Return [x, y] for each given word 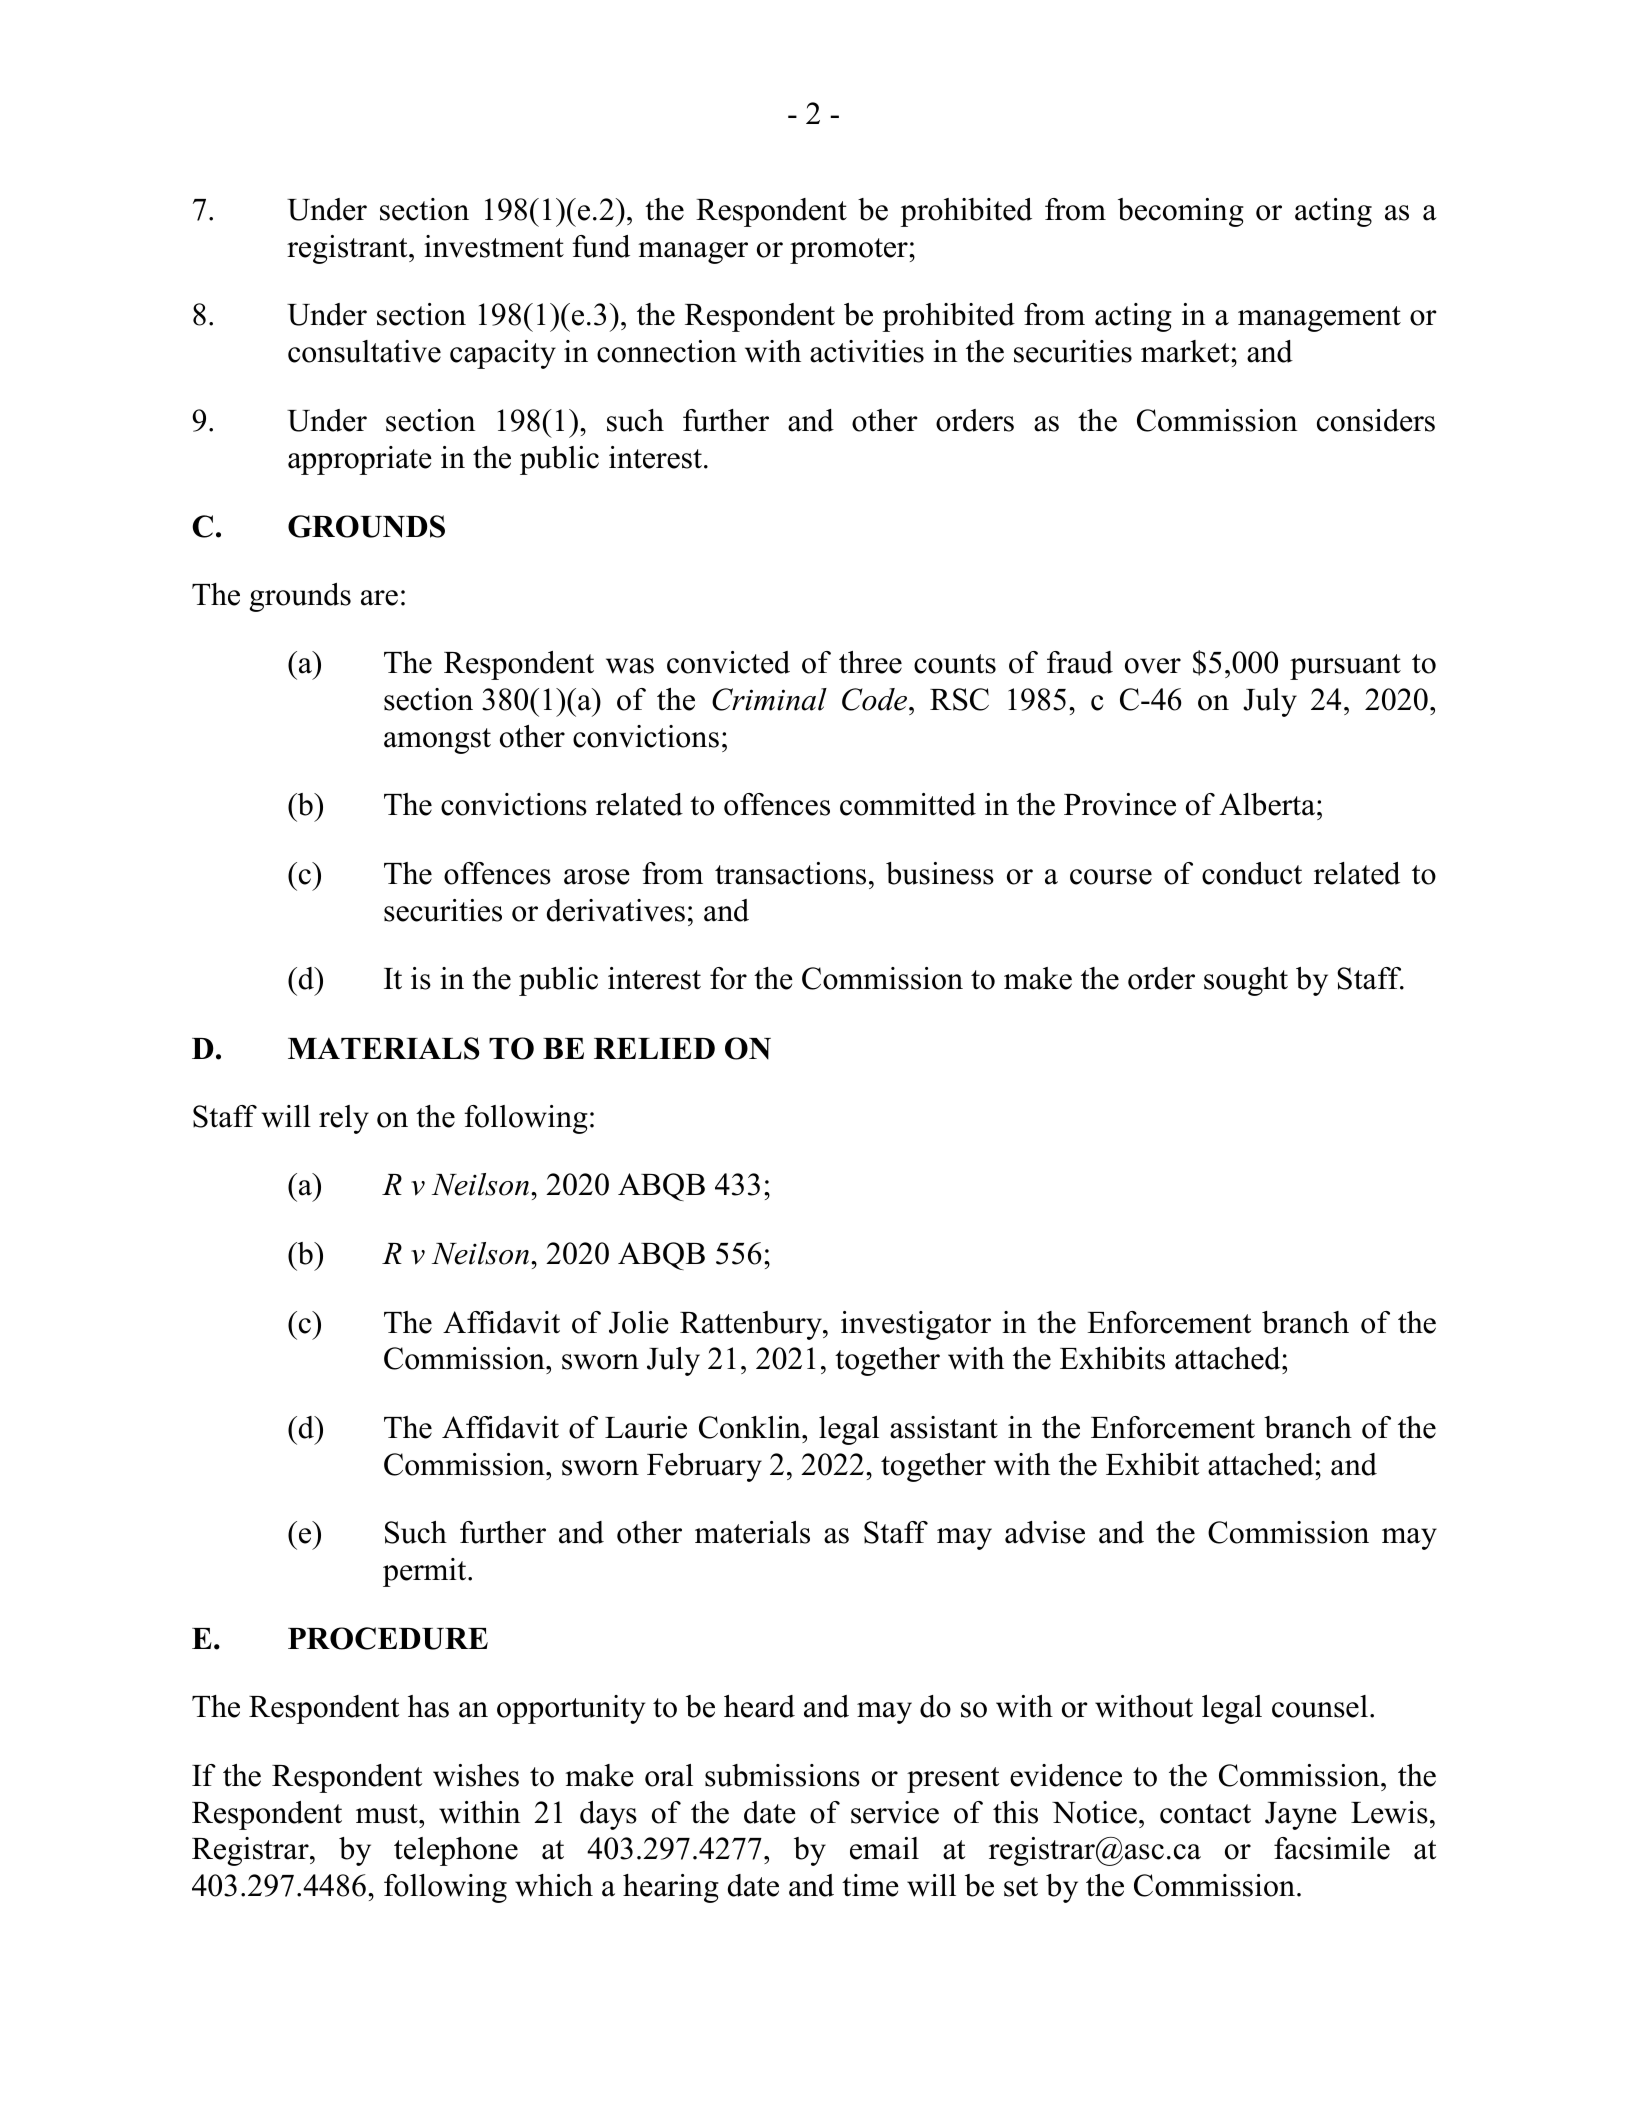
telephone [456, 1851]
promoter [850, 251]
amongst [437, 741]
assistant [944, 1427]
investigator [916, 1325]
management [1319, 319]
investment [494, 246]
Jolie [639, 1322]
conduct [1252, 873]
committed [908, 804]
